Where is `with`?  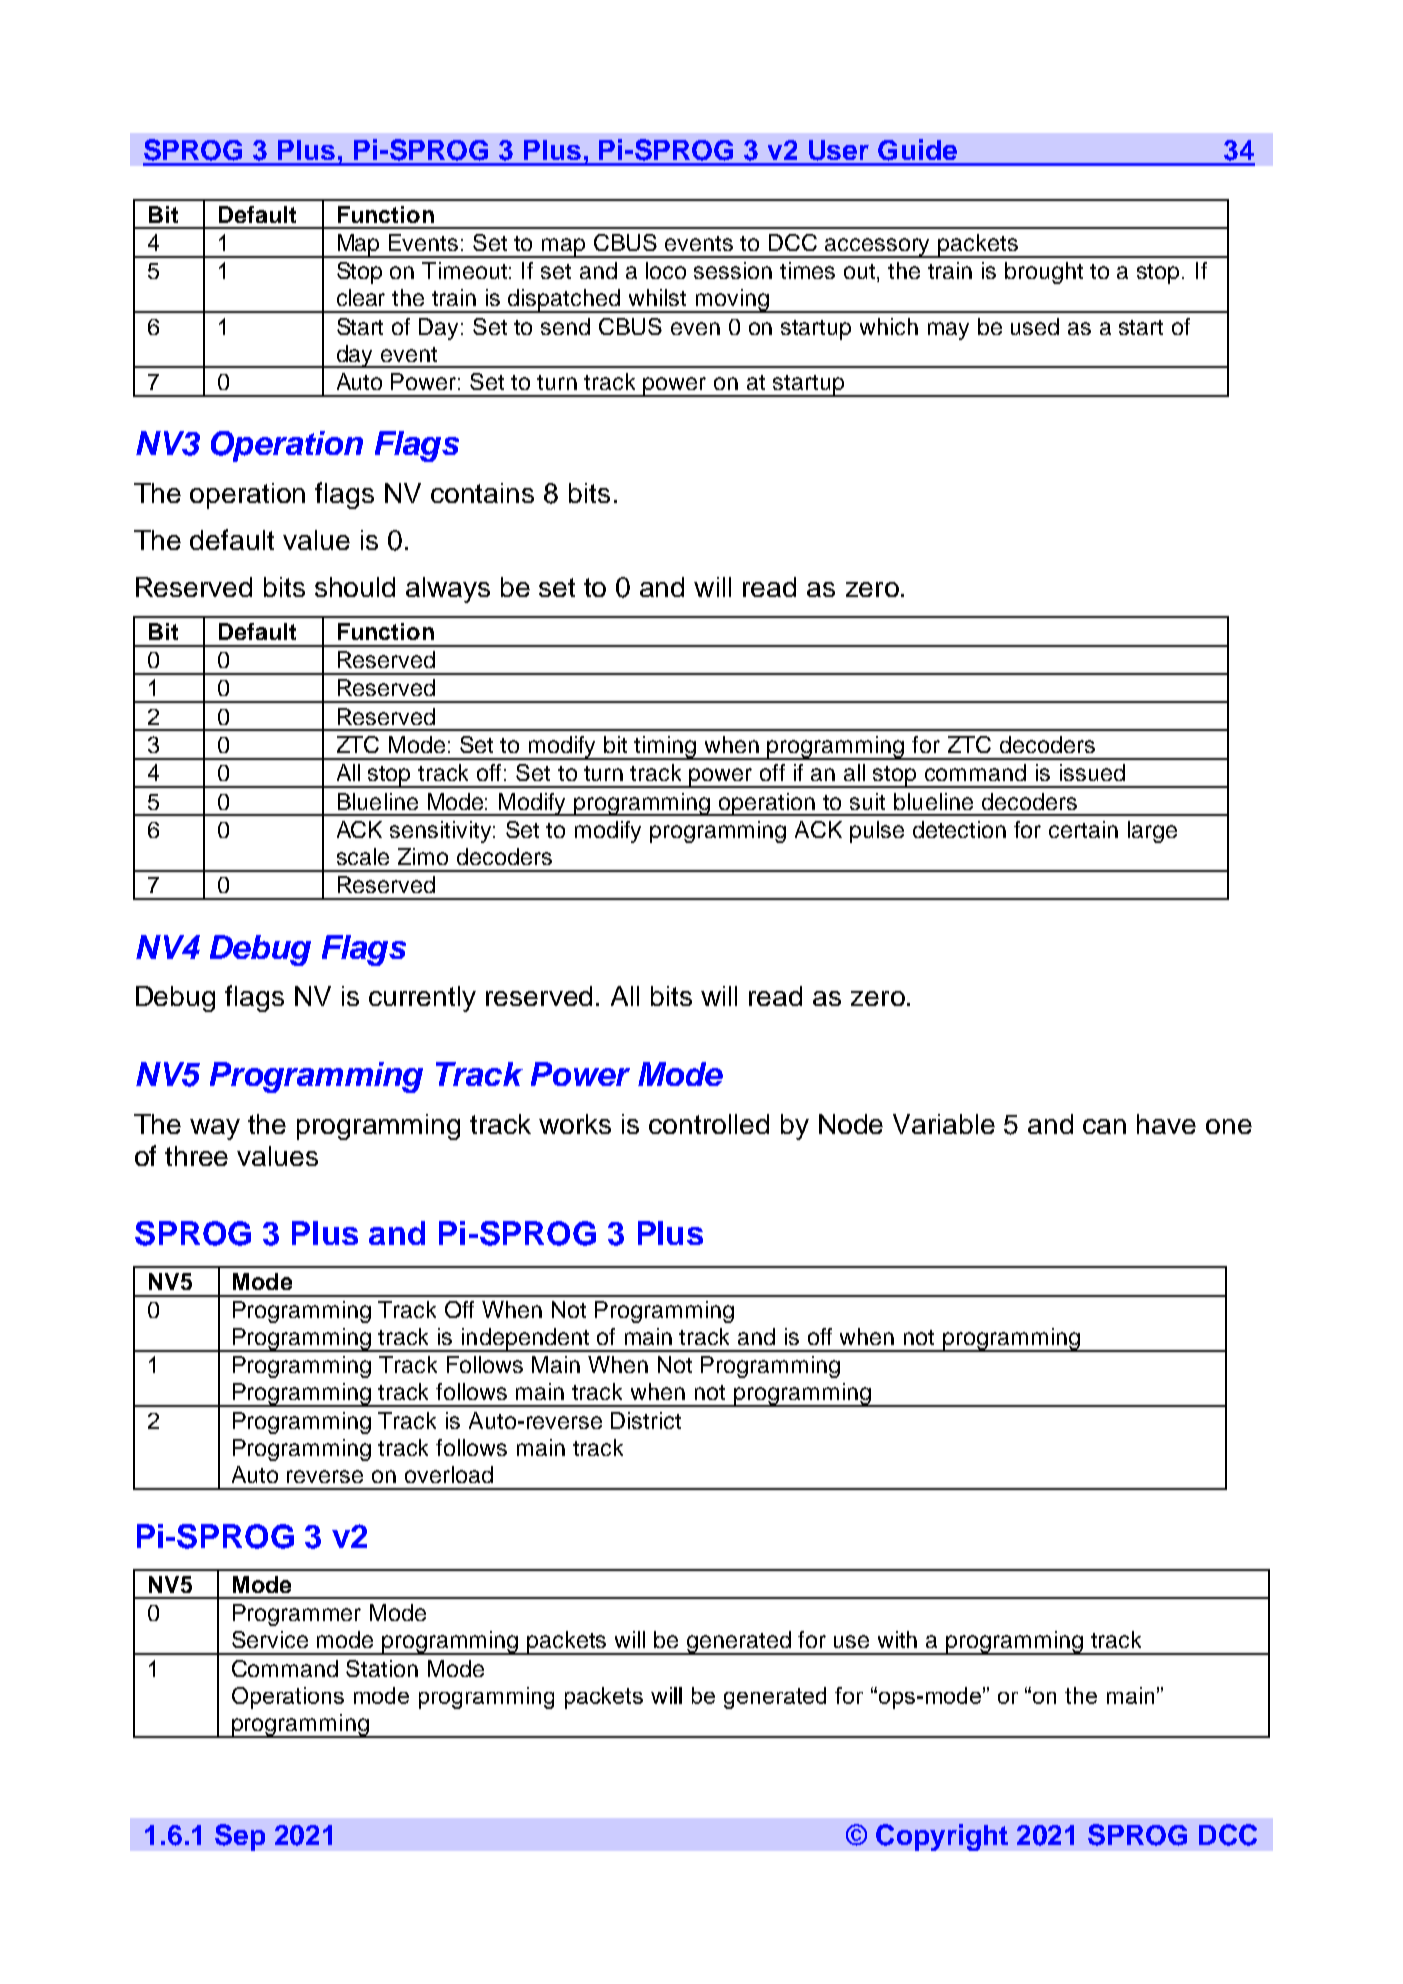 with is located at coordinates (897, 1639).
